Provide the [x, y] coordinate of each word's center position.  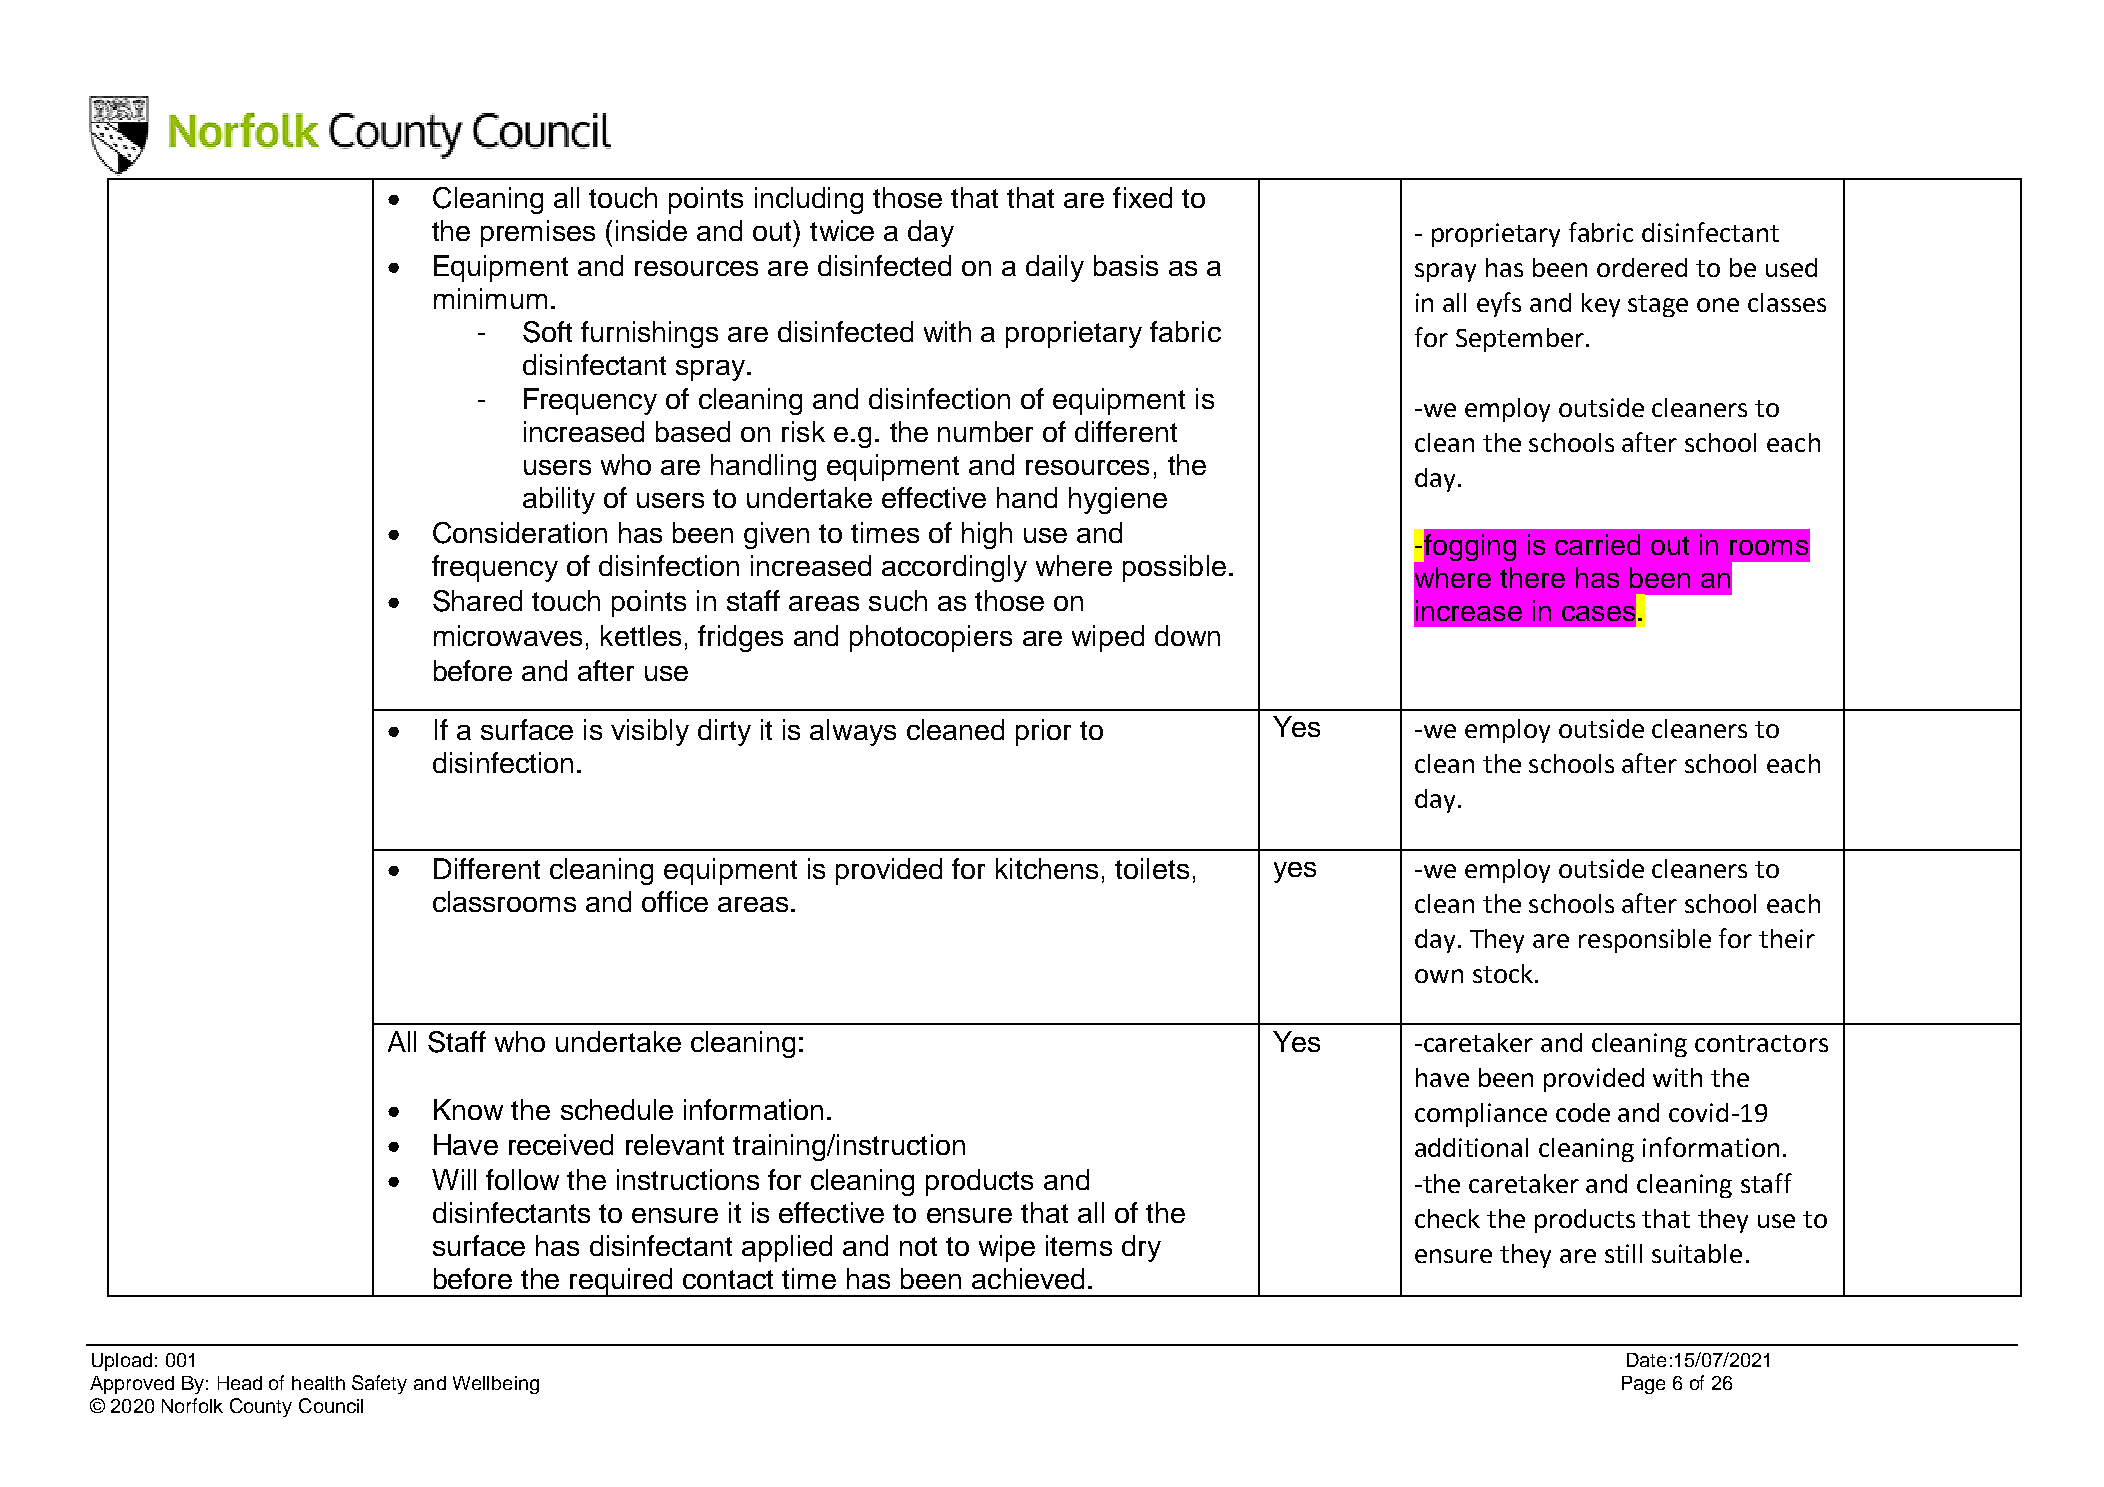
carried [1597, 544]
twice [842, 230]
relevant [675, 1144]
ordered [1642, 267]
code [1583, 1112]
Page [1643, 1385]
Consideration [520, 533]
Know [468, 1109]
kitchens [1047, 868]
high [987, 535]
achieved [1028, 1278]
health [318, 1383]
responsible [1645, 941]
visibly [650, 732]
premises [538, 233]
